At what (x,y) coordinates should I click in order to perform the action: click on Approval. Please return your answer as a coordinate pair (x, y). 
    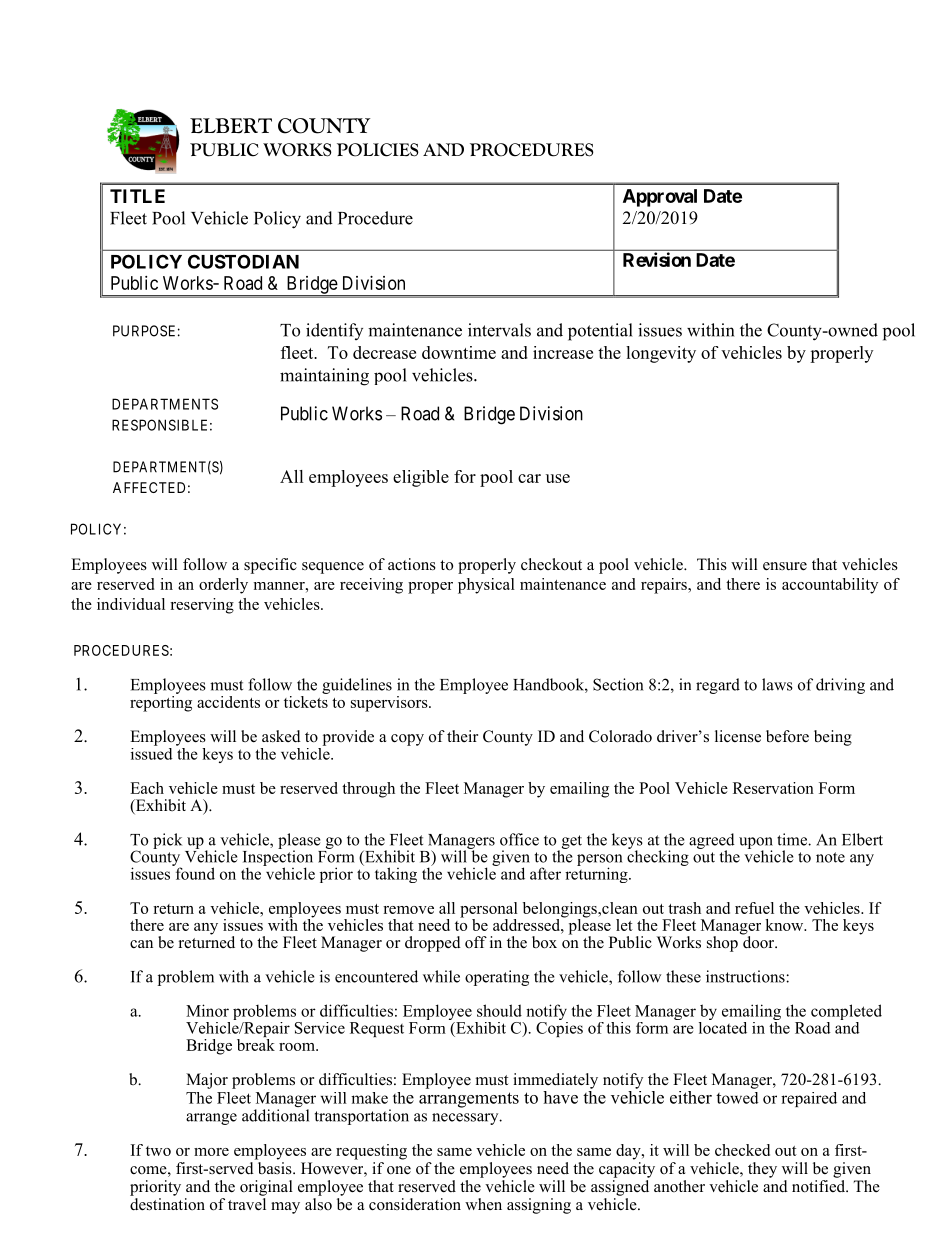
    Looking at the image, I should click on (660, 198).
